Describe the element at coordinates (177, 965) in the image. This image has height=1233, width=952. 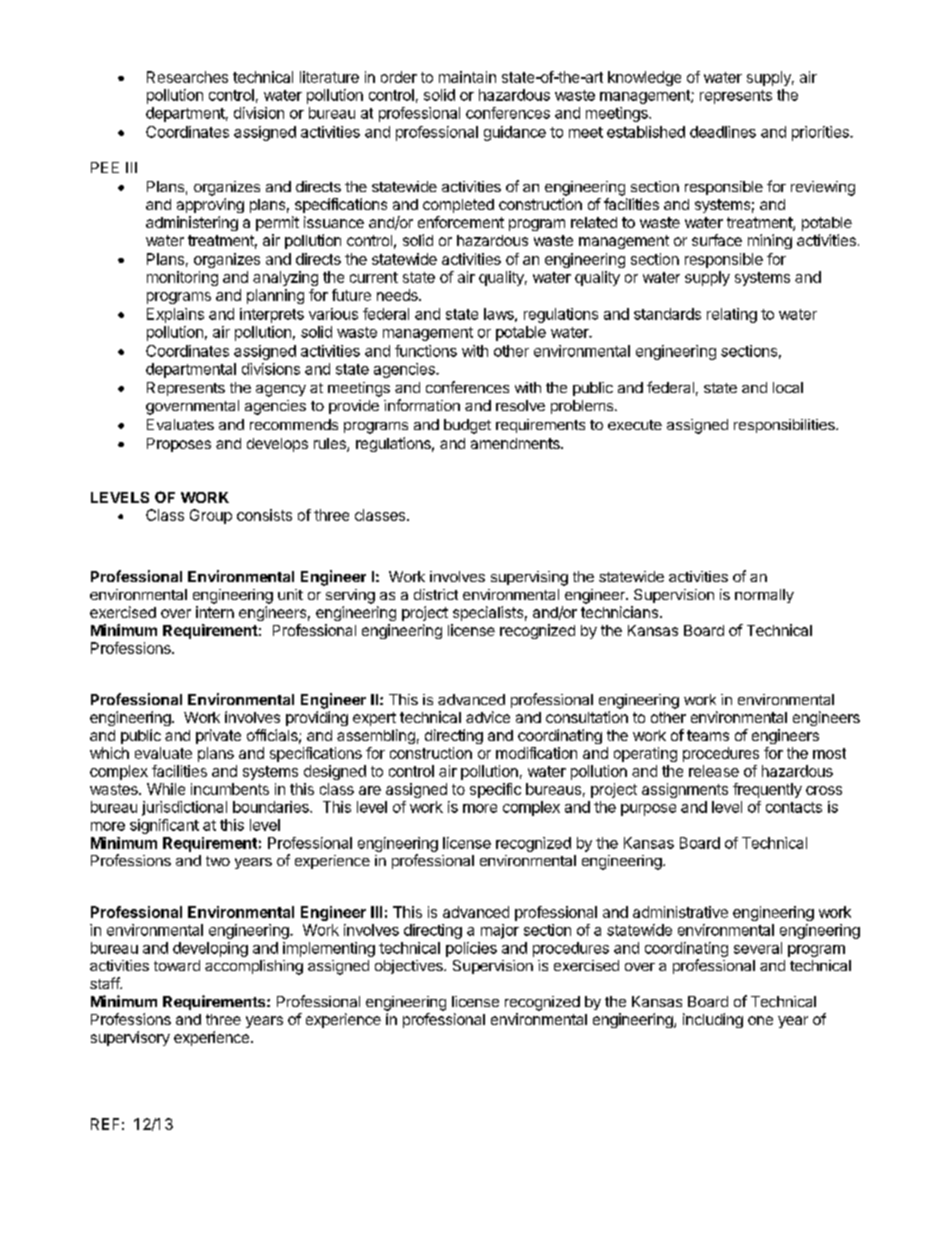
I see `toward` at that location.
